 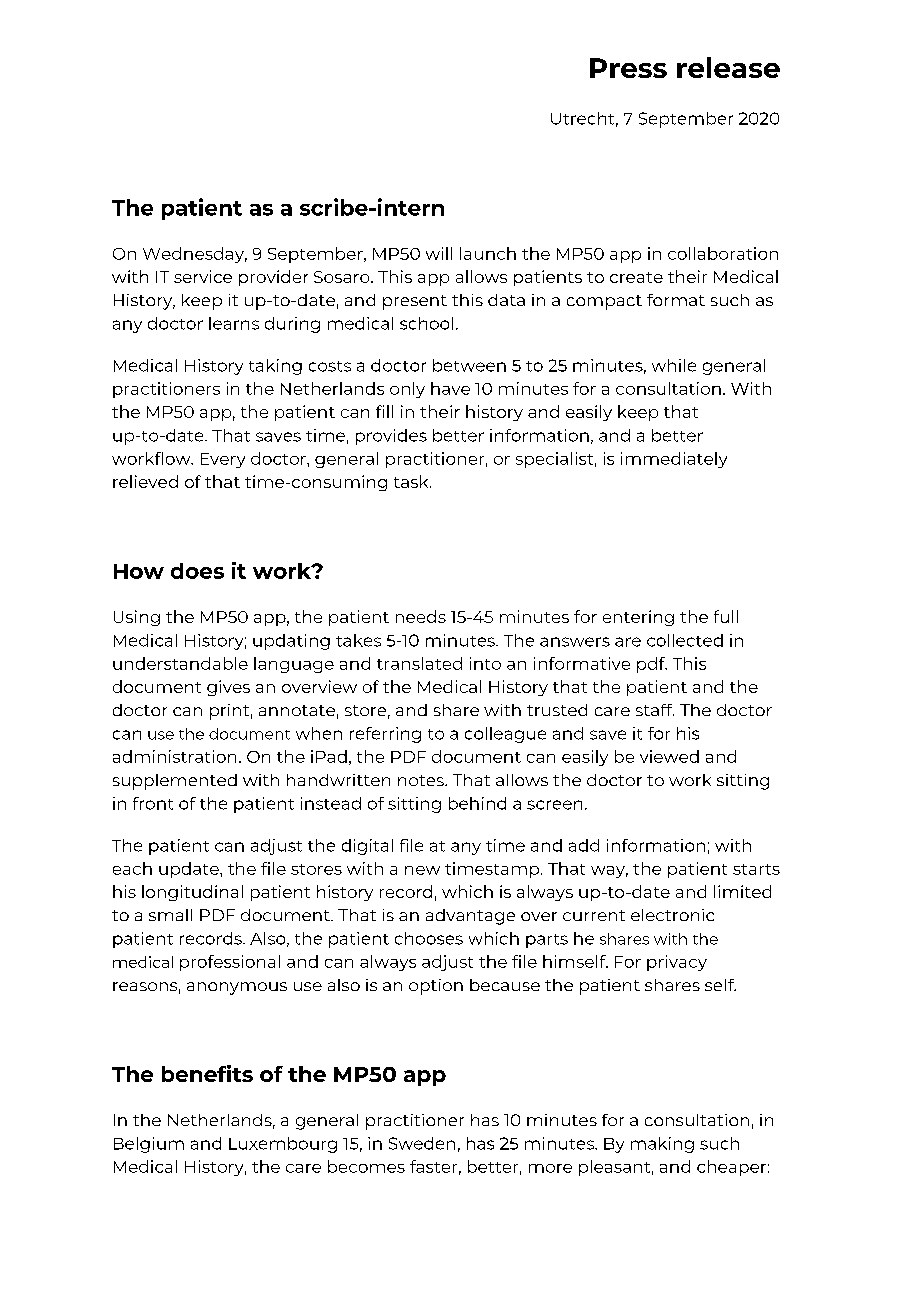 I want to click on learns, so click(x=234, y=323).
